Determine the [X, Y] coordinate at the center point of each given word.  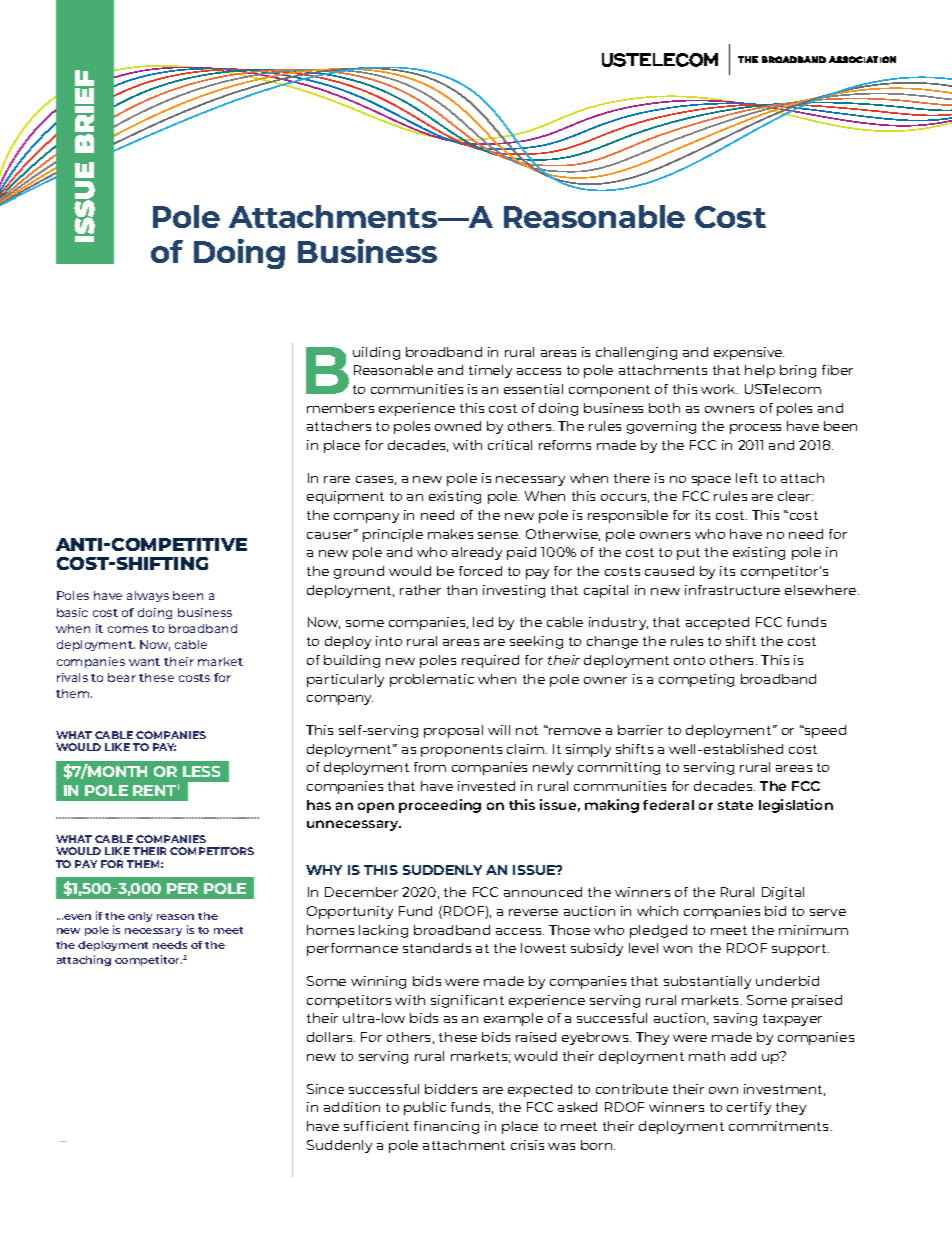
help [760, 371]
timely [490, 371]
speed [824, 731]
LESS [201, 771]
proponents [461, 751]
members [340, 408]
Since [325, 1089]
